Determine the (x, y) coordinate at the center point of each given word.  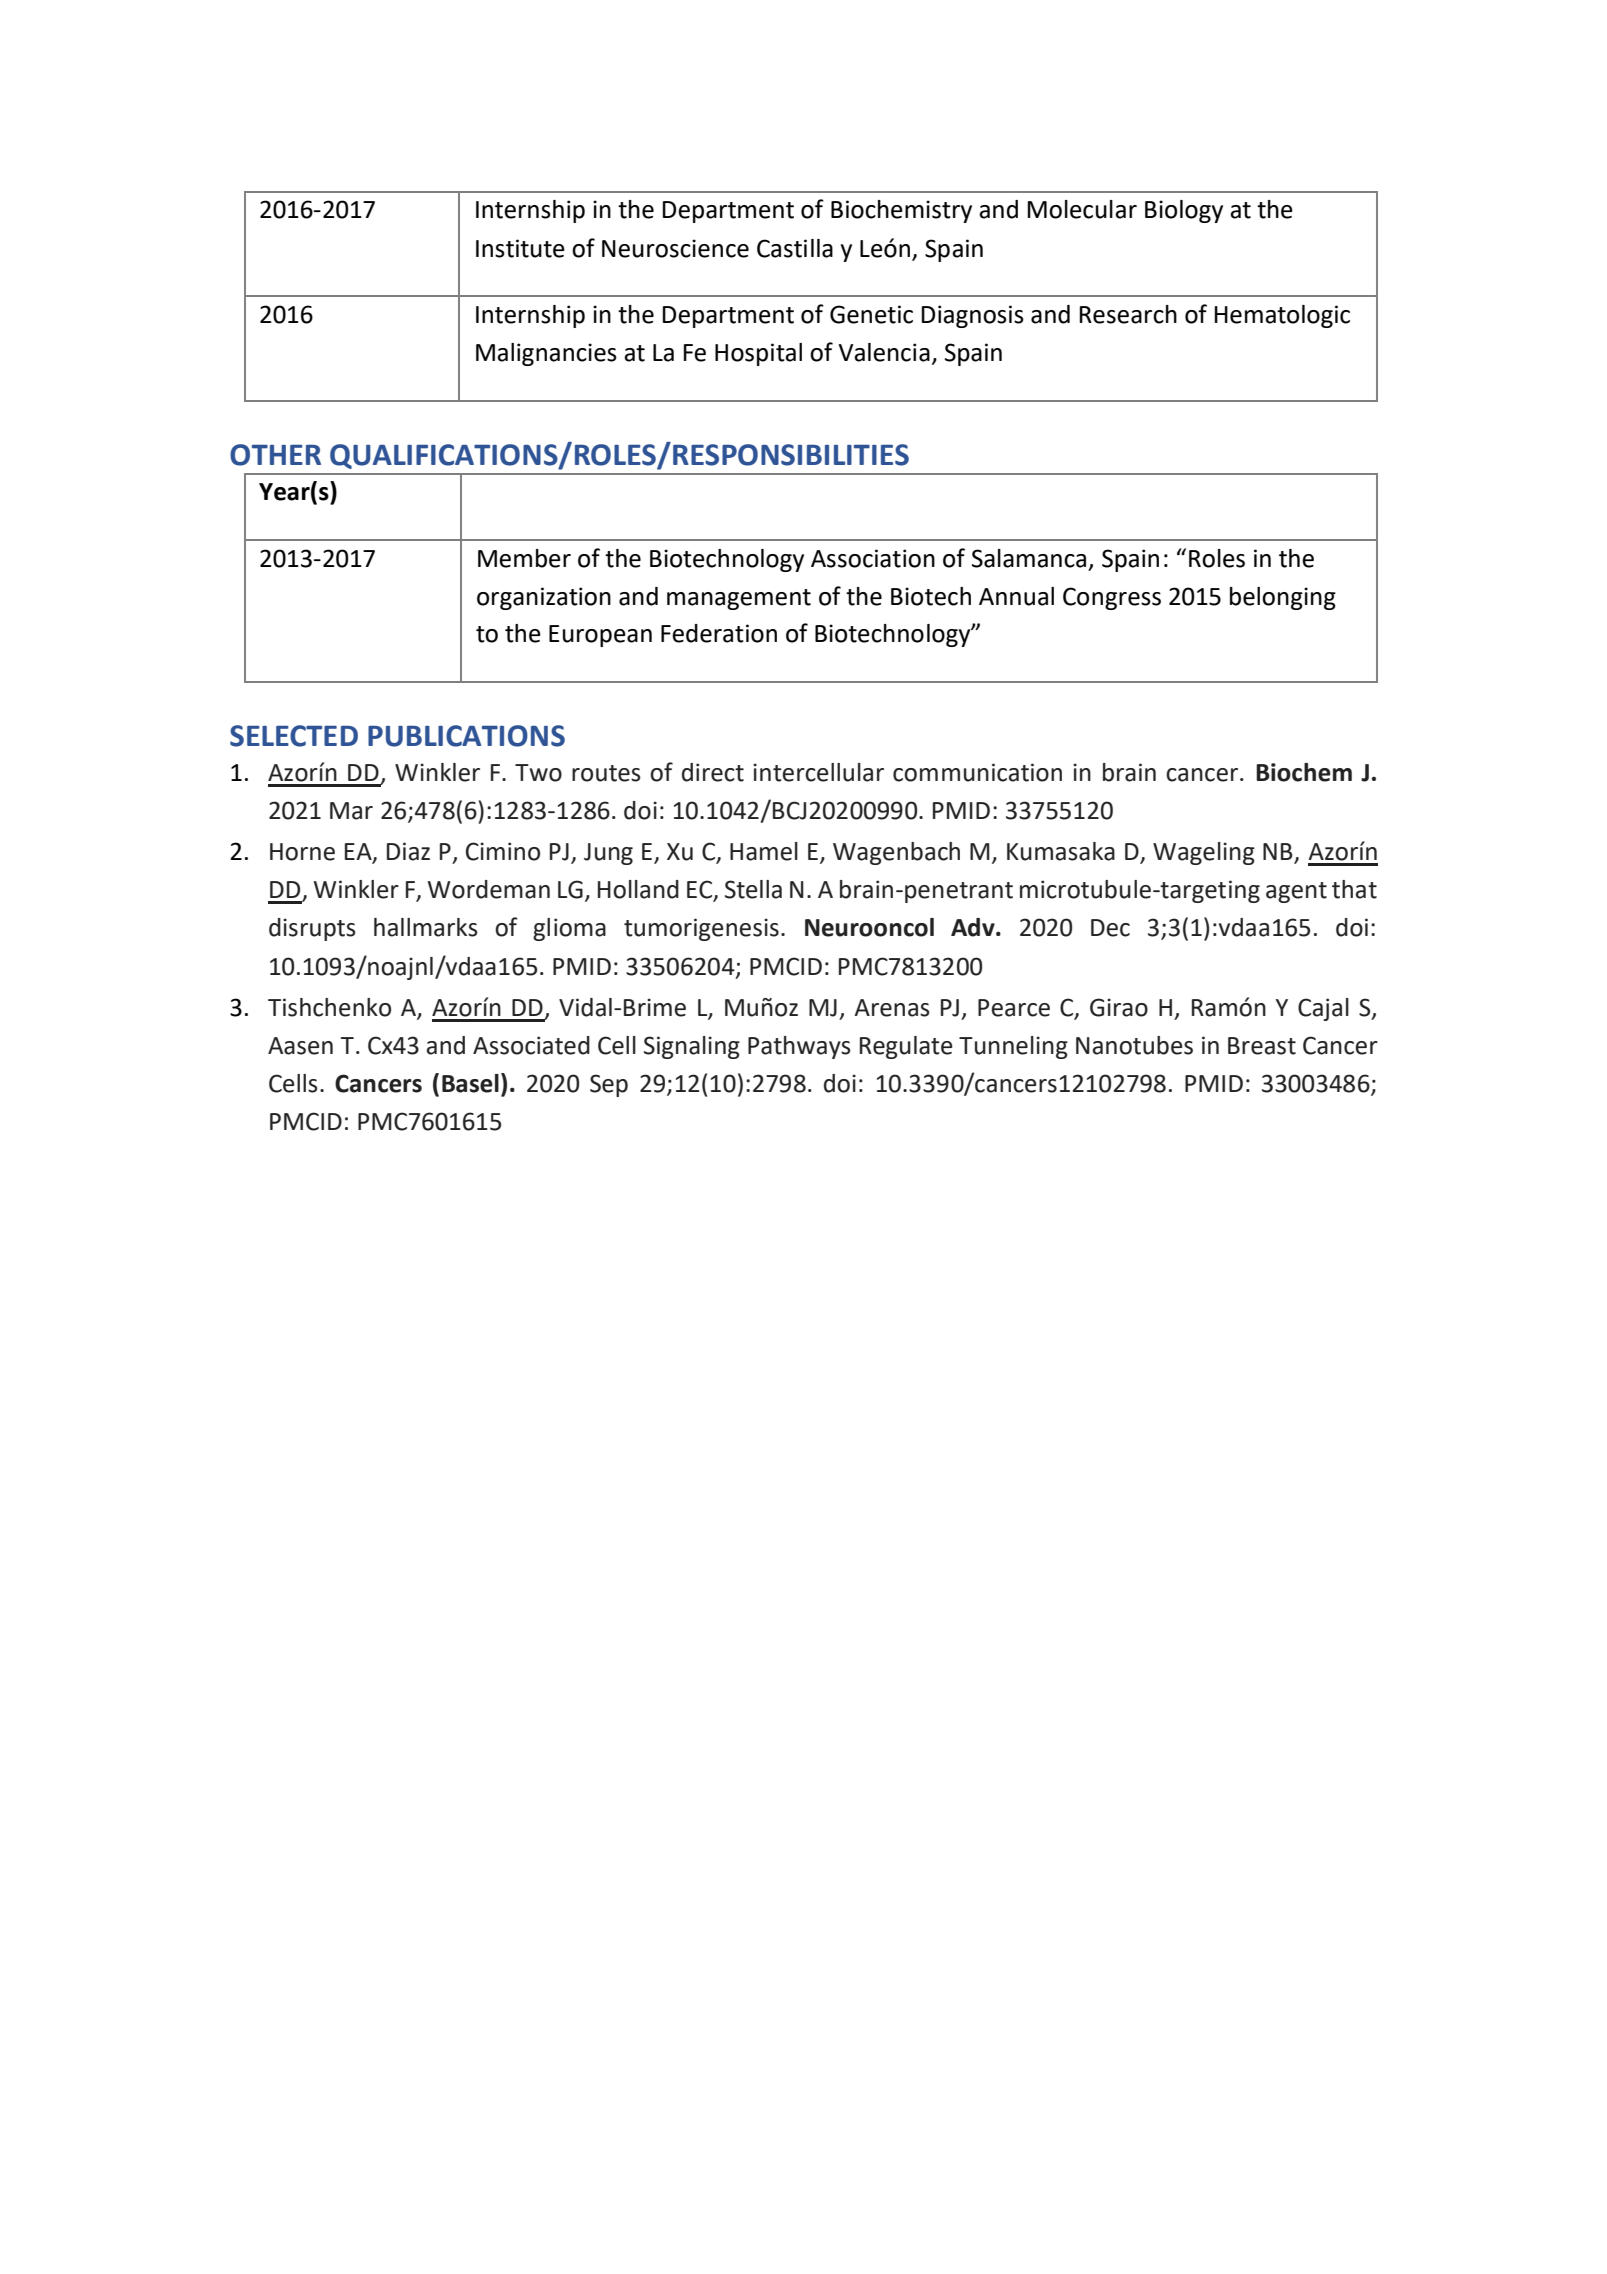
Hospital (758, 354)
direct (713, 772)
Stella (753, 889)
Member (524, 558)
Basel (470, 1083)
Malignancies (546, 354)
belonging (1283, 598)
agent (1296, 892)
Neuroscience (675, 248)
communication (977, 772)
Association (873, 558)
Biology (1184, 211)
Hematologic (1282, 316)
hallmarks (426, 927)
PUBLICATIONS (466, 736)
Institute (520, 248)
